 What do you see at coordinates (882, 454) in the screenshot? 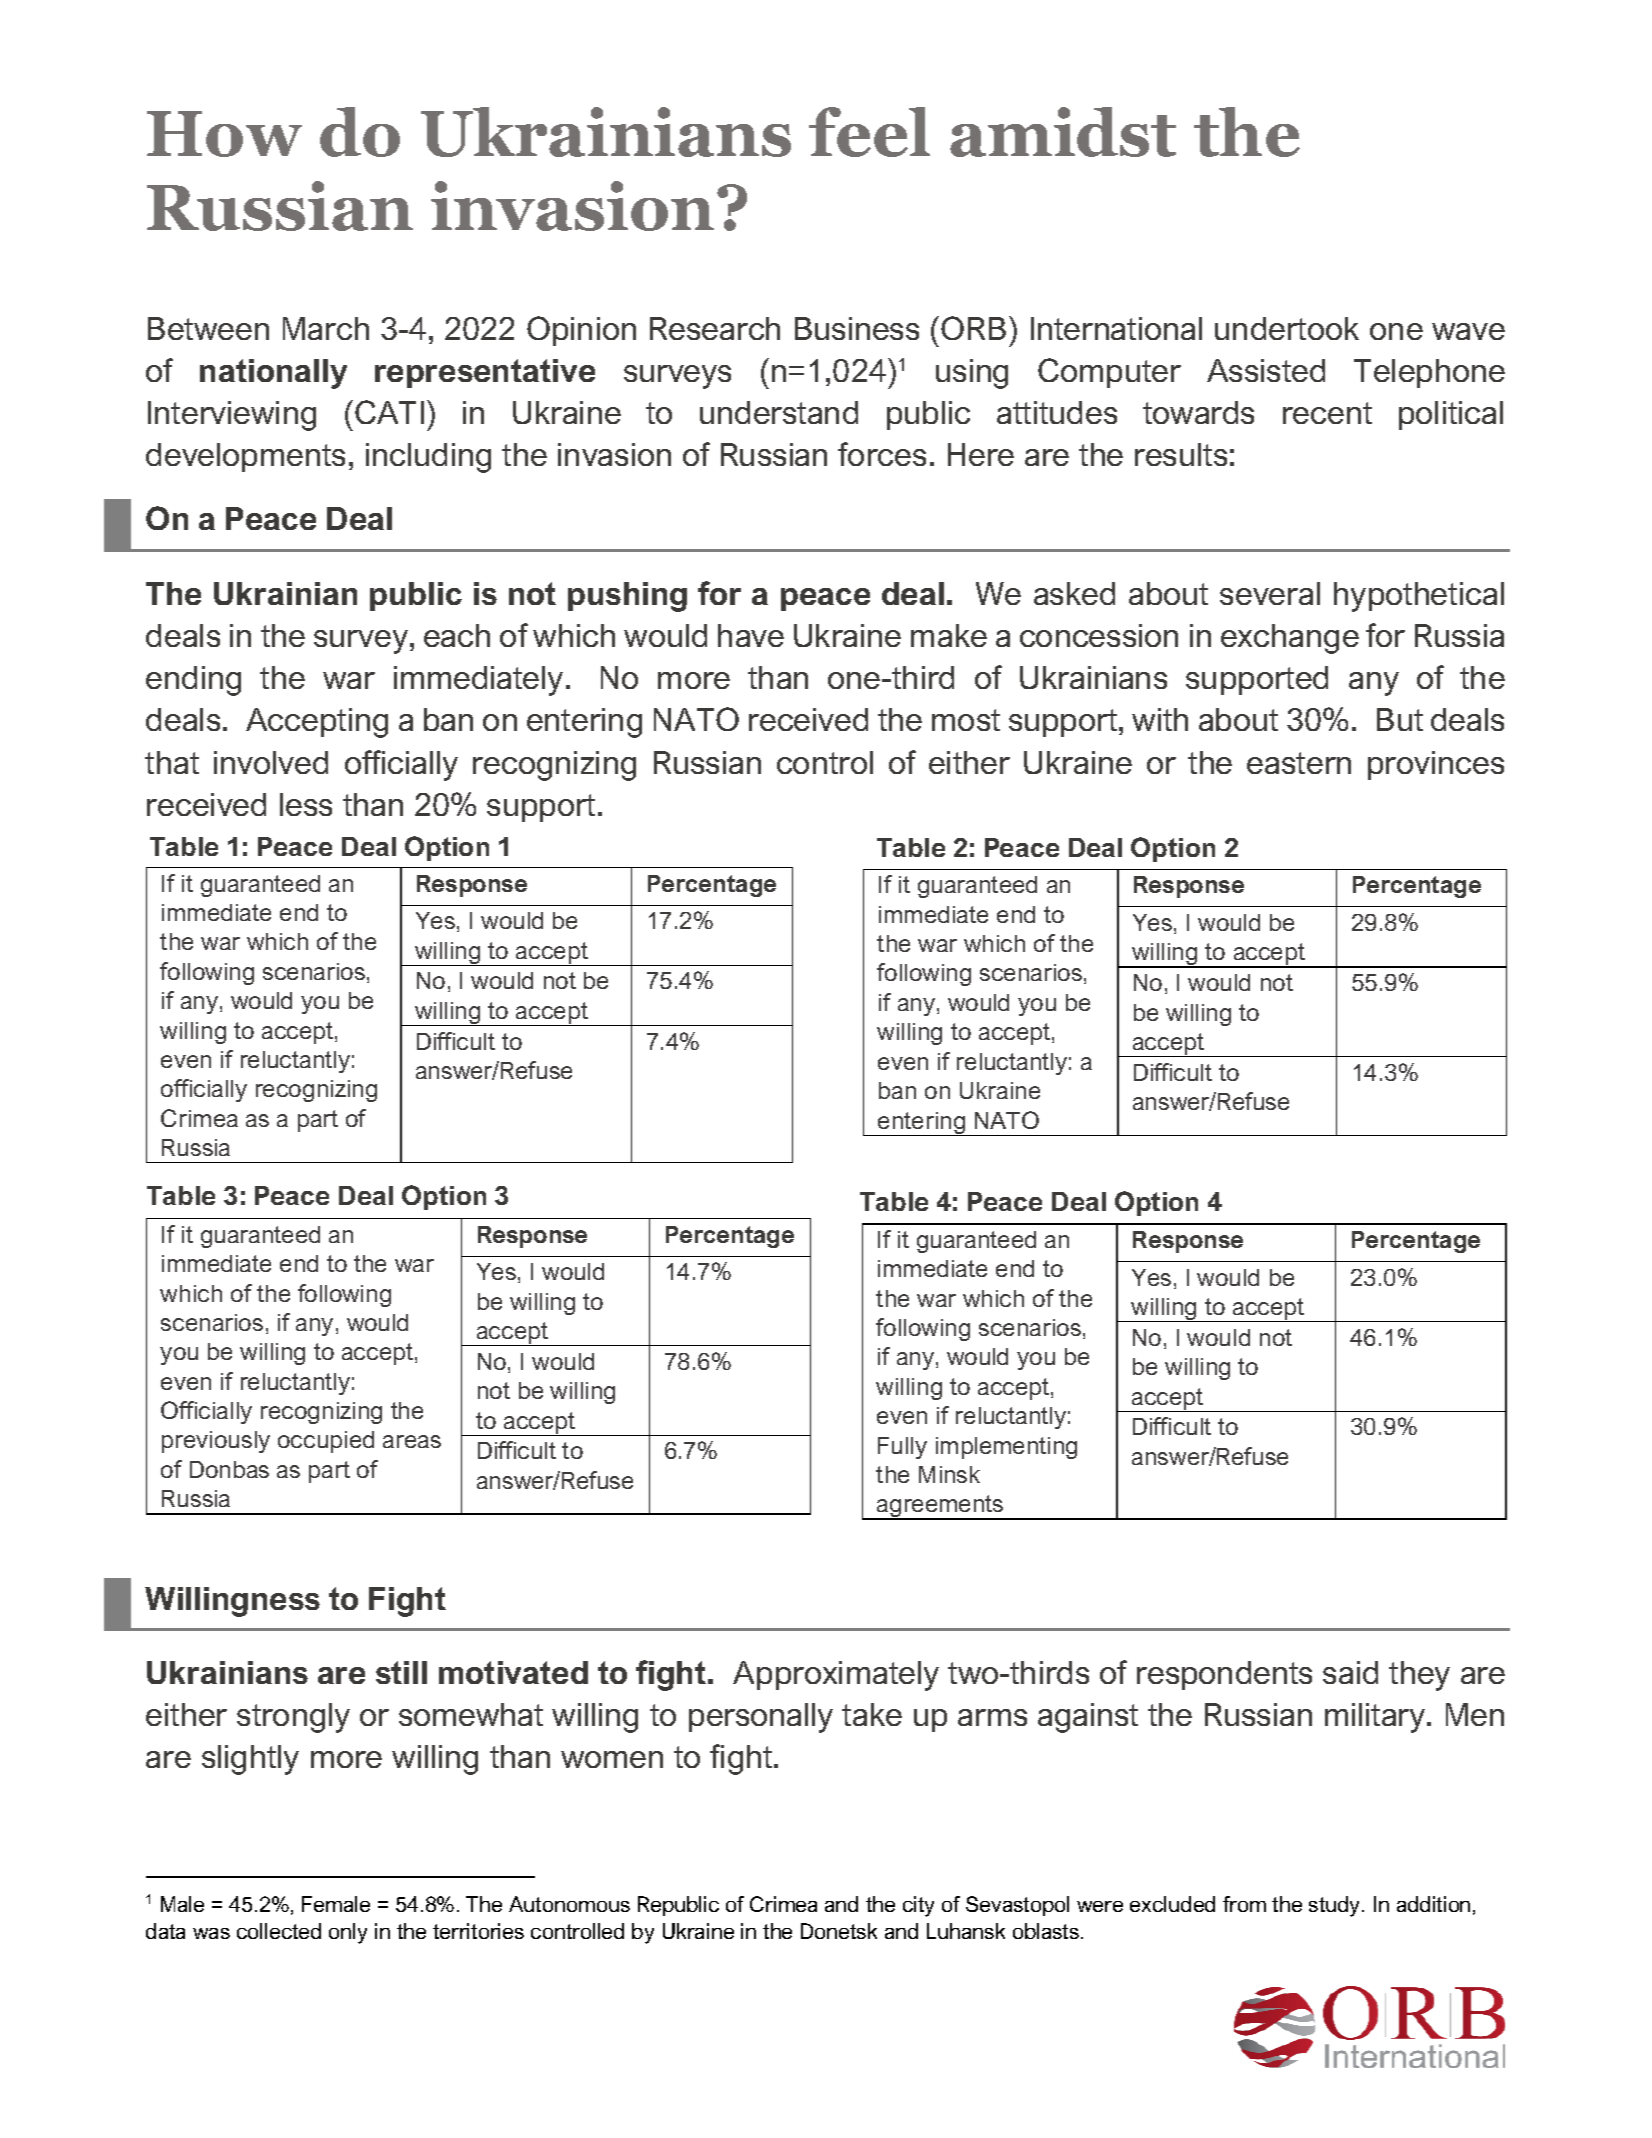
I see `forces` at bounding box center [882, 454].
